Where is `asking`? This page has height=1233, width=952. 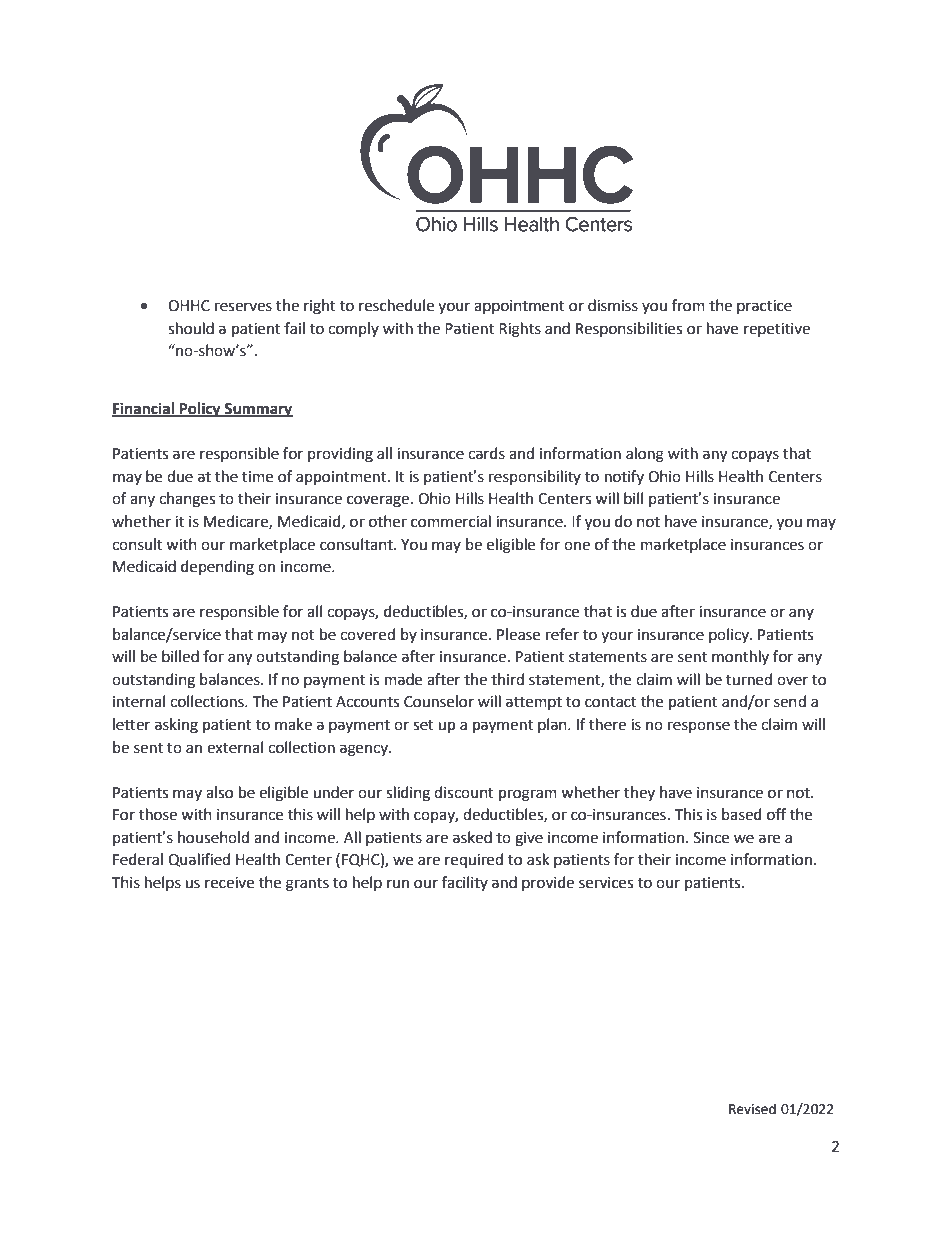 asking is located at coordinates (176, 726).
